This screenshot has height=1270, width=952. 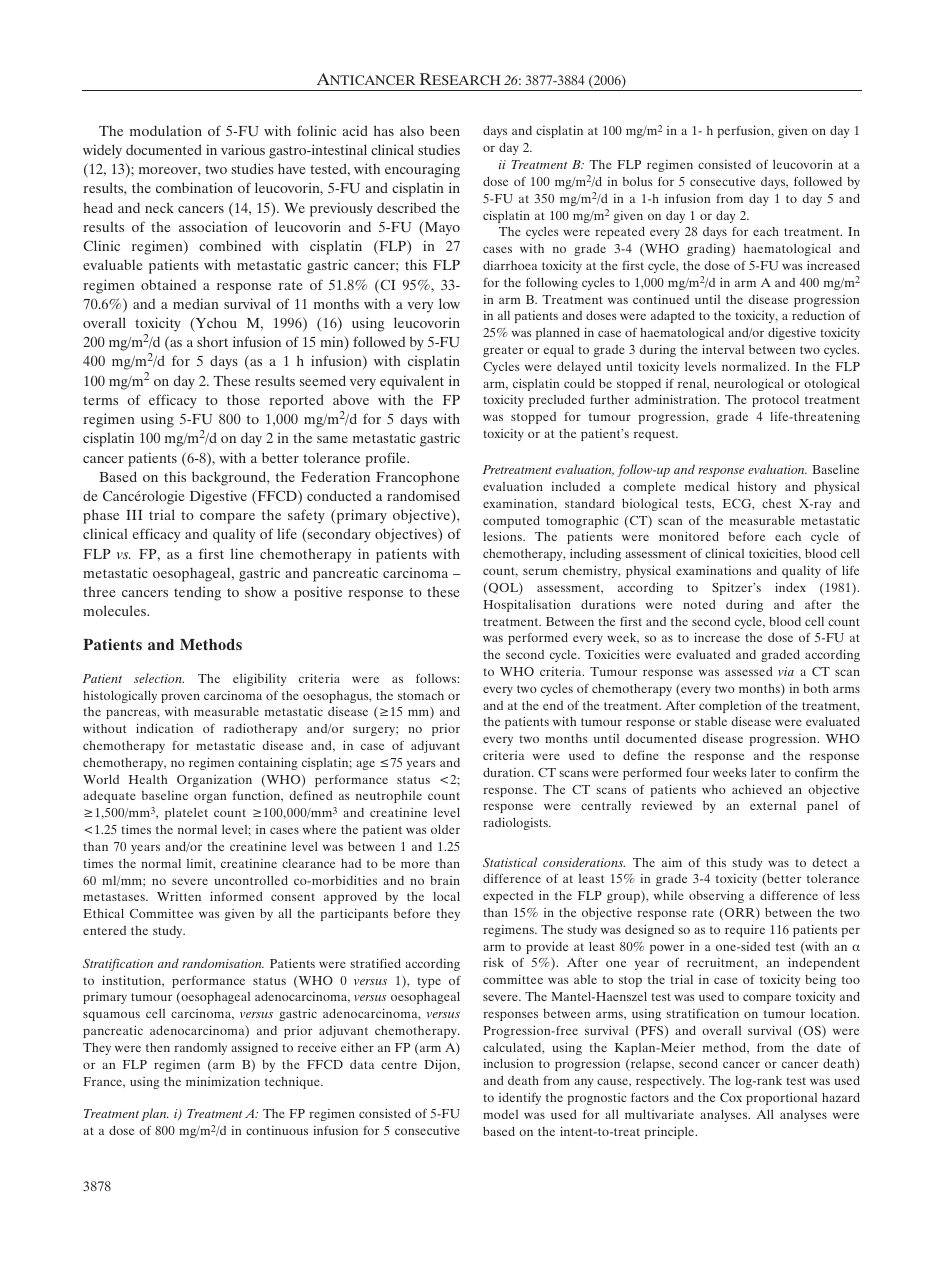 I want to click on combination, so click(x=194, y=187).
